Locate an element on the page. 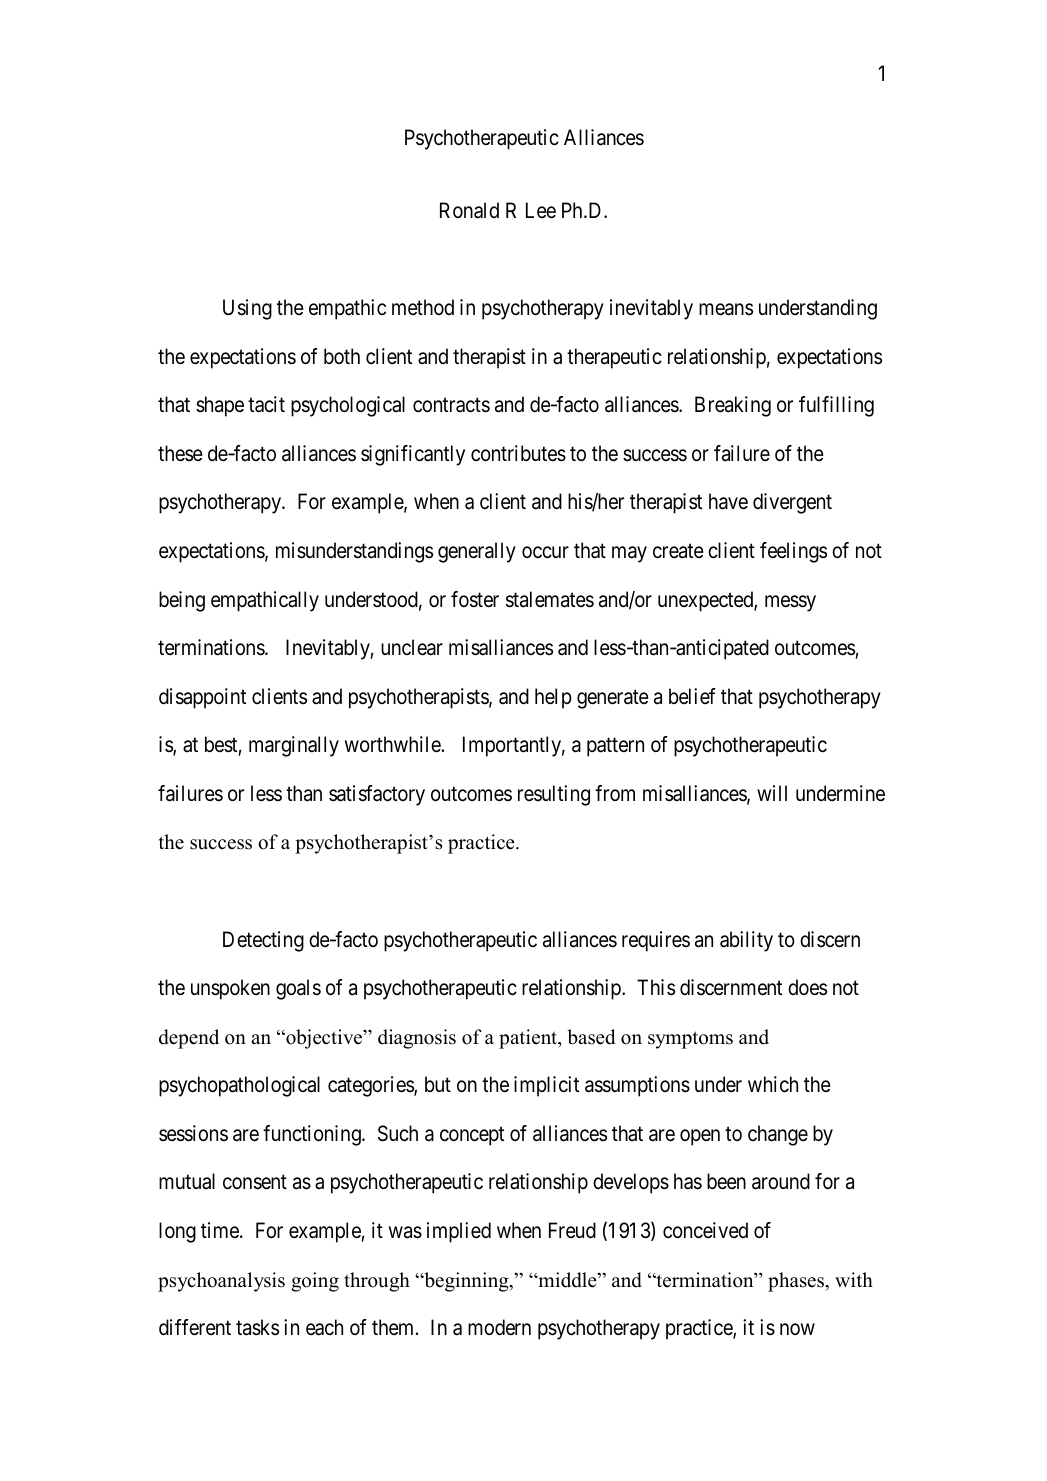 The height and width of the document is (1481, 1047). Lee is located at coordinates (541, 210).
